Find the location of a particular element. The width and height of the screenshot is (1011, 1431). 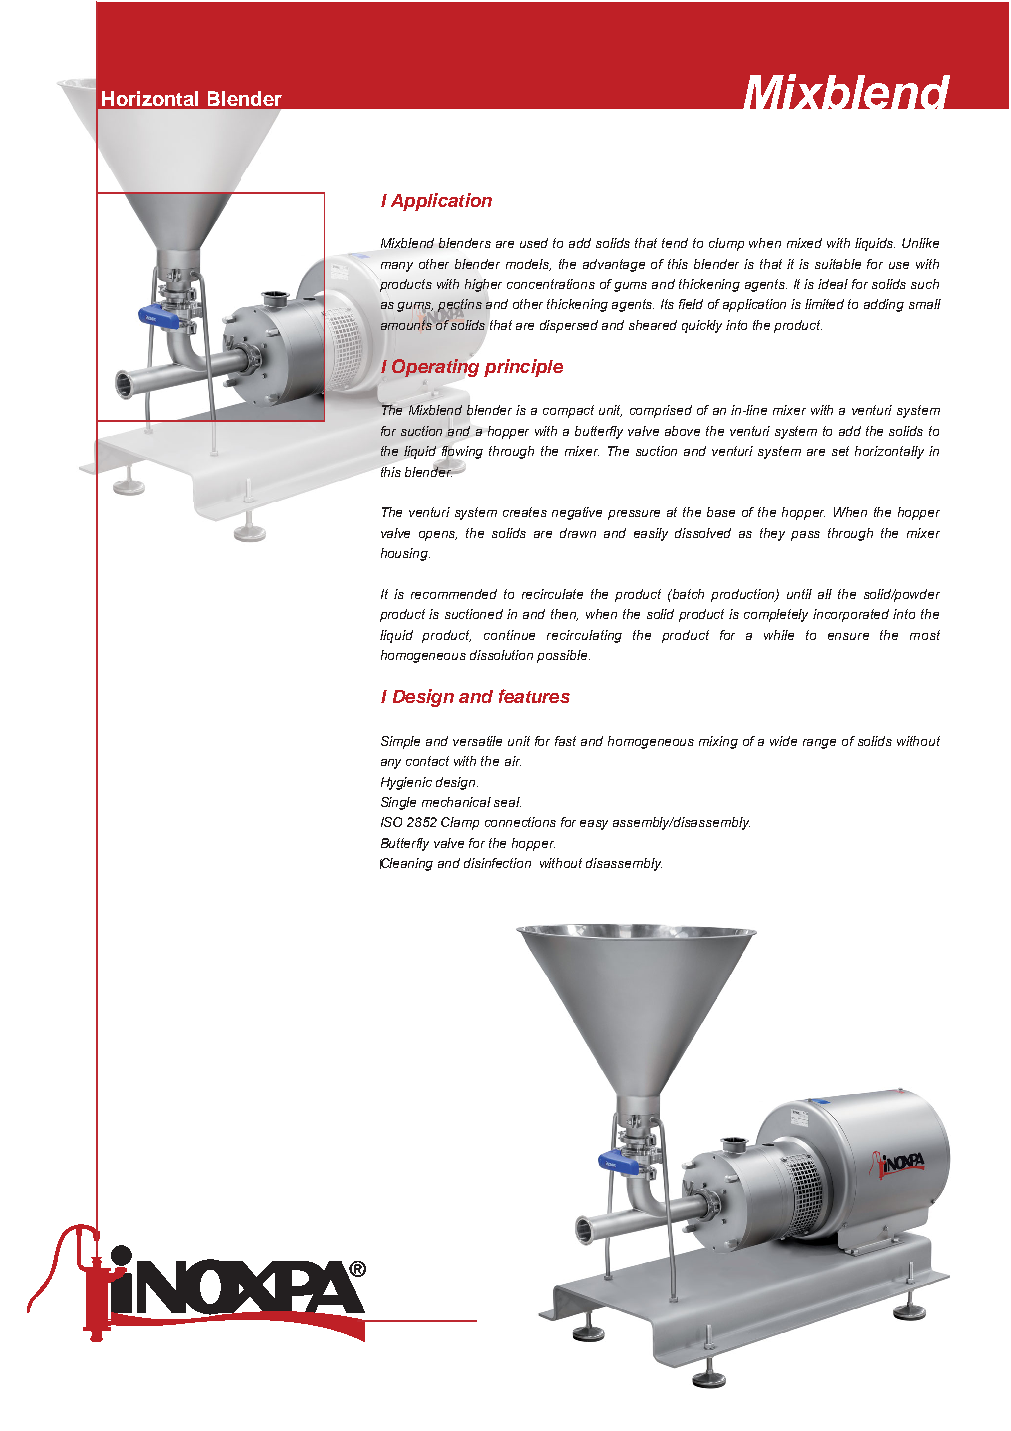

Operating is located at coordinates (435, 368).
